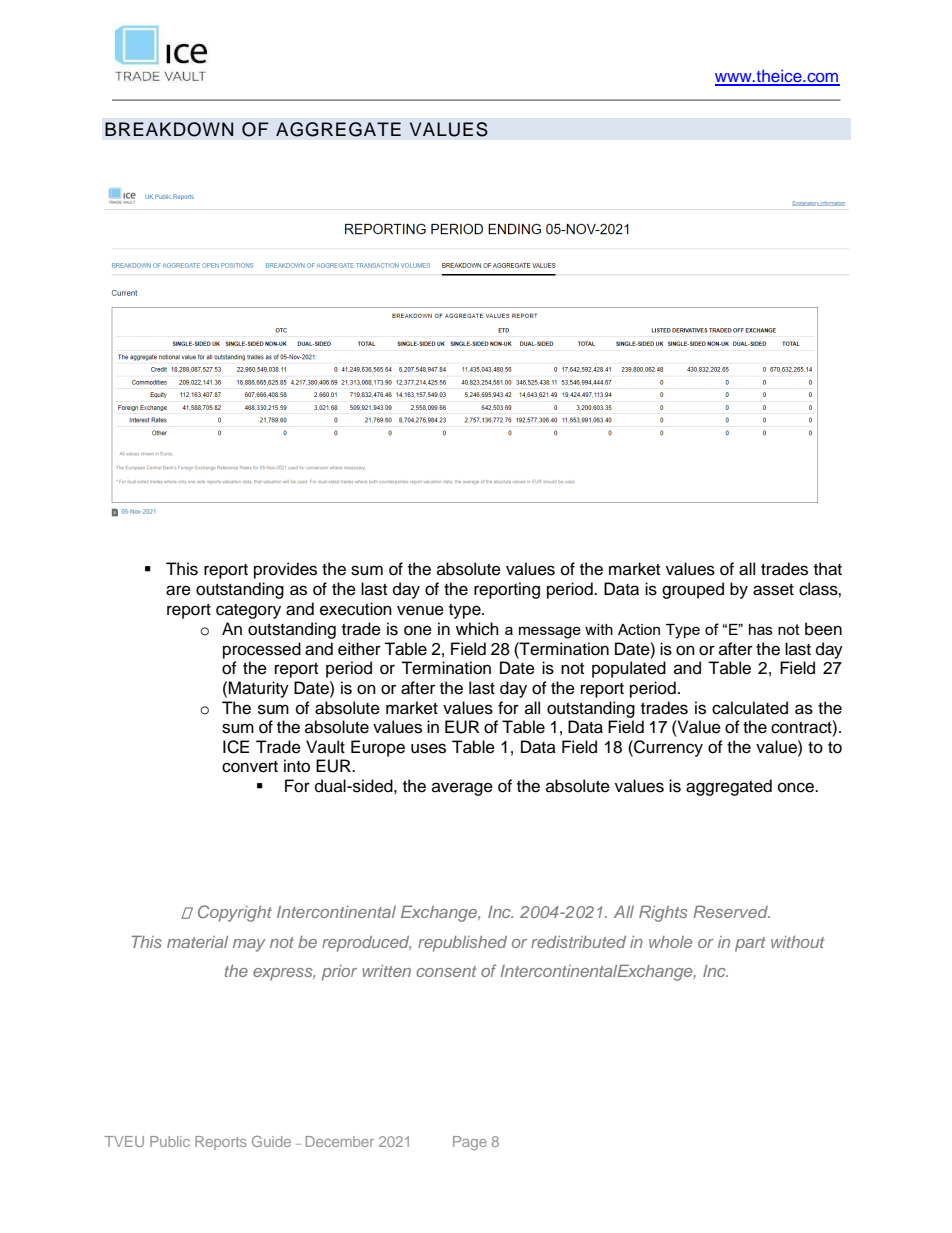 This page has width=952, height=1233. Describe the element at coordinates (828, 569) in the page. I see `that` at that location.
